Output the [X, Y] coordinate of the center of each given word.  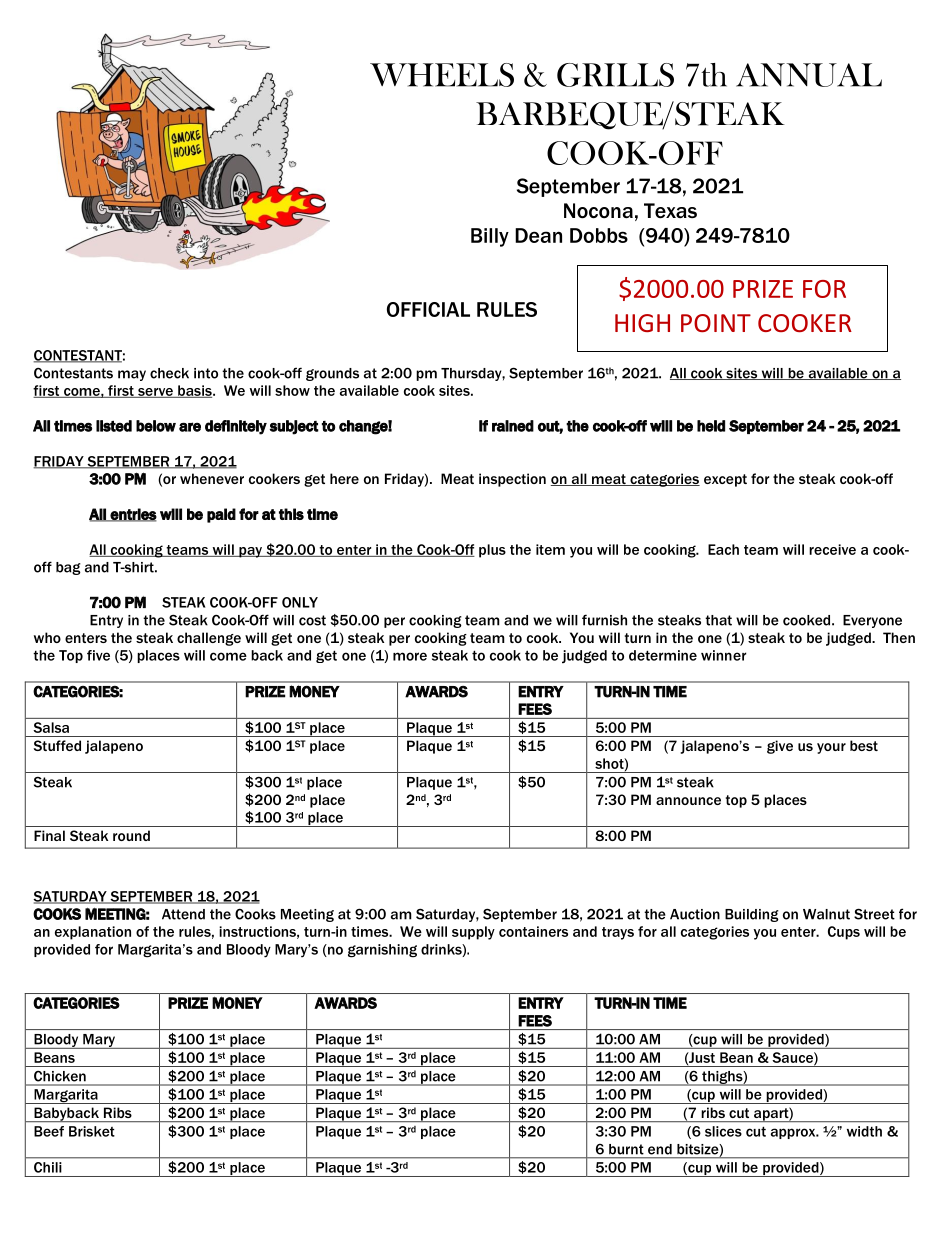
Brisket [92, 1131]
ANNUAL [809, 75]
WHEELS [442, 75]
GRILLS [615, 75]
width [864, 1131]
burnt [626, 1149]
